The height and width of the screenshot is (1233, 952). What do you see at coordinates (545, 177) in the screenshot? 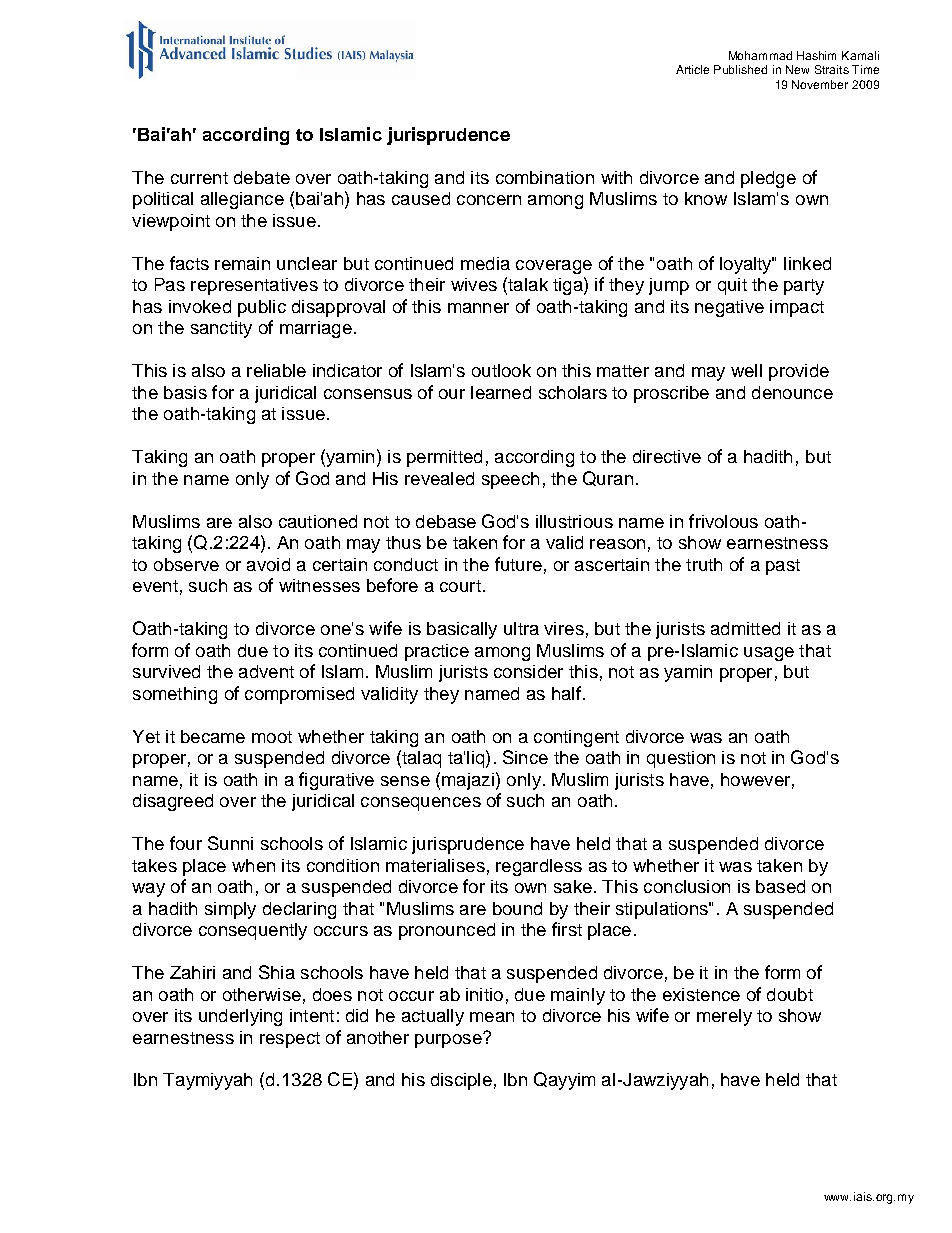
I see `combination` at bounding box center [545, 177].
